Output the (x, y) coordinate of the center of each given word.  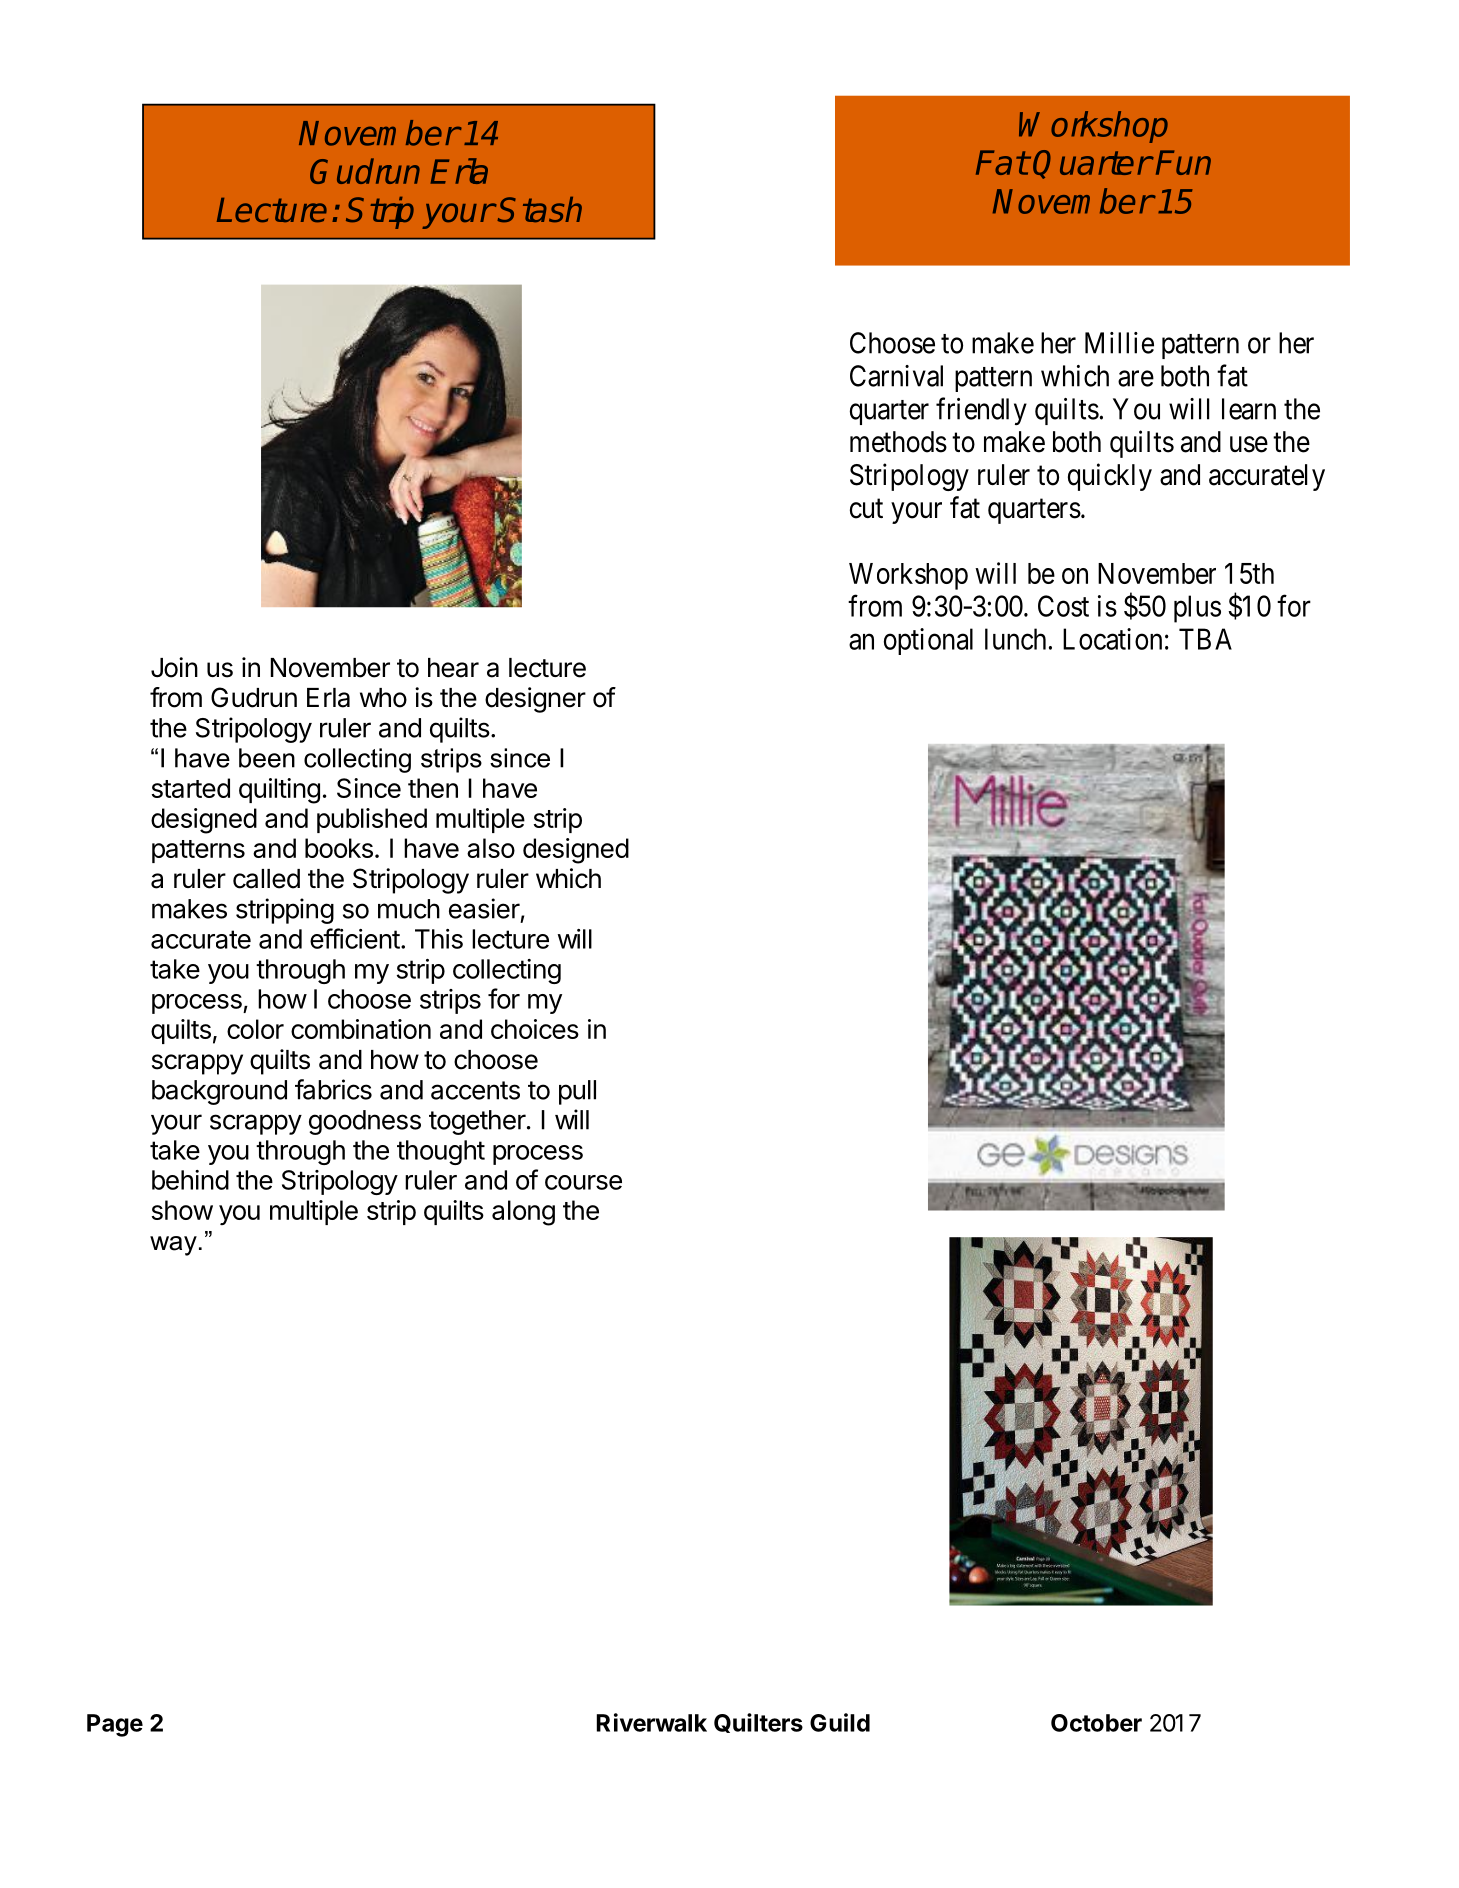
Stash (540, 209)
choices (535, 1029)
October (1096, 1723)
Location (1112, 639)
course (583, 1182)
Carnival (896, 376)
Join (174, 667)
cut (866, 509)
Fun (1183, 162)
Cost (1063, 606)
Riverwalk (652, 1722)
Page (115, 1725)
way (173, 1246)
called (266, 879)
